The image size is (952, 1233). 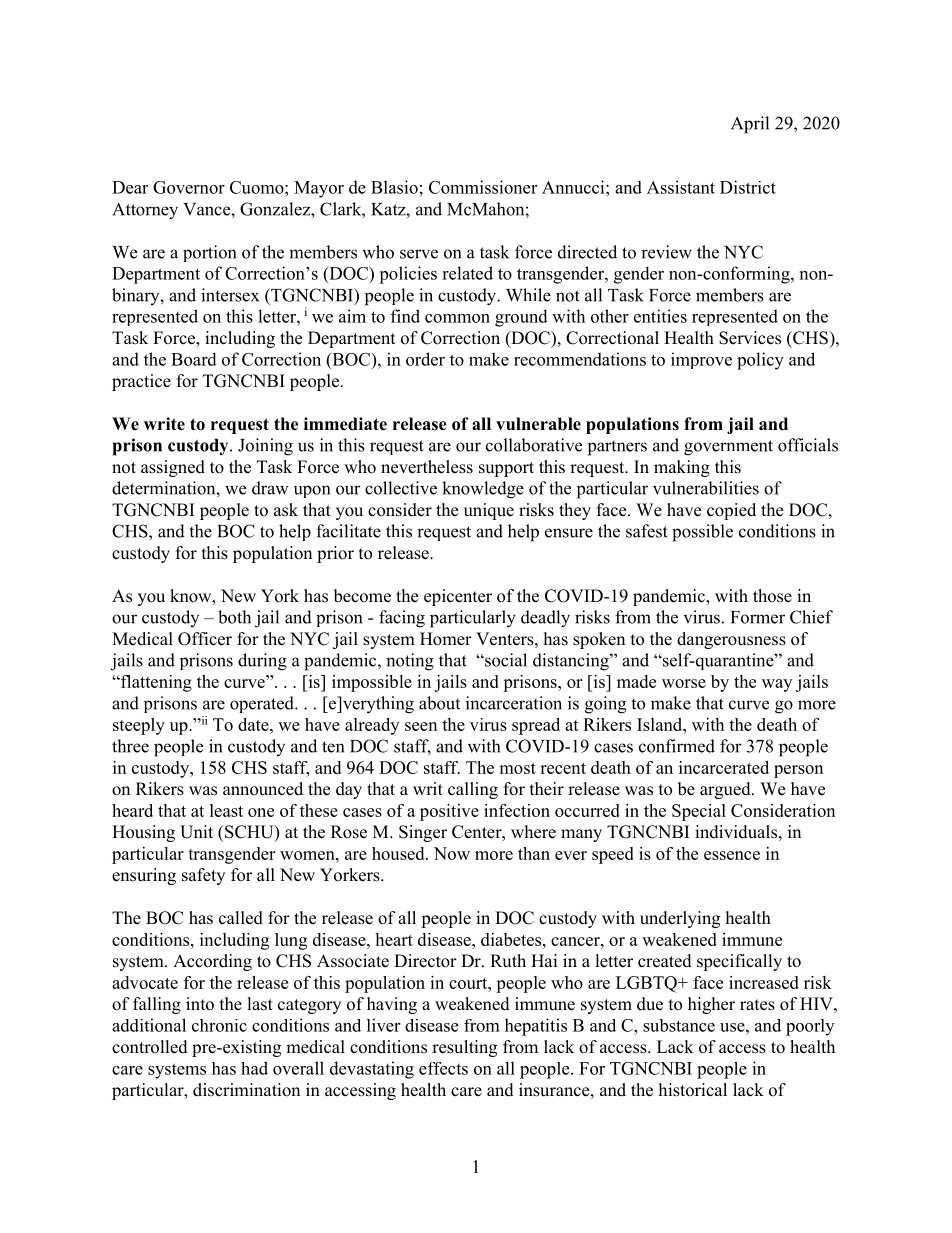 I want to click on positive, so click(x=449, y=812).
